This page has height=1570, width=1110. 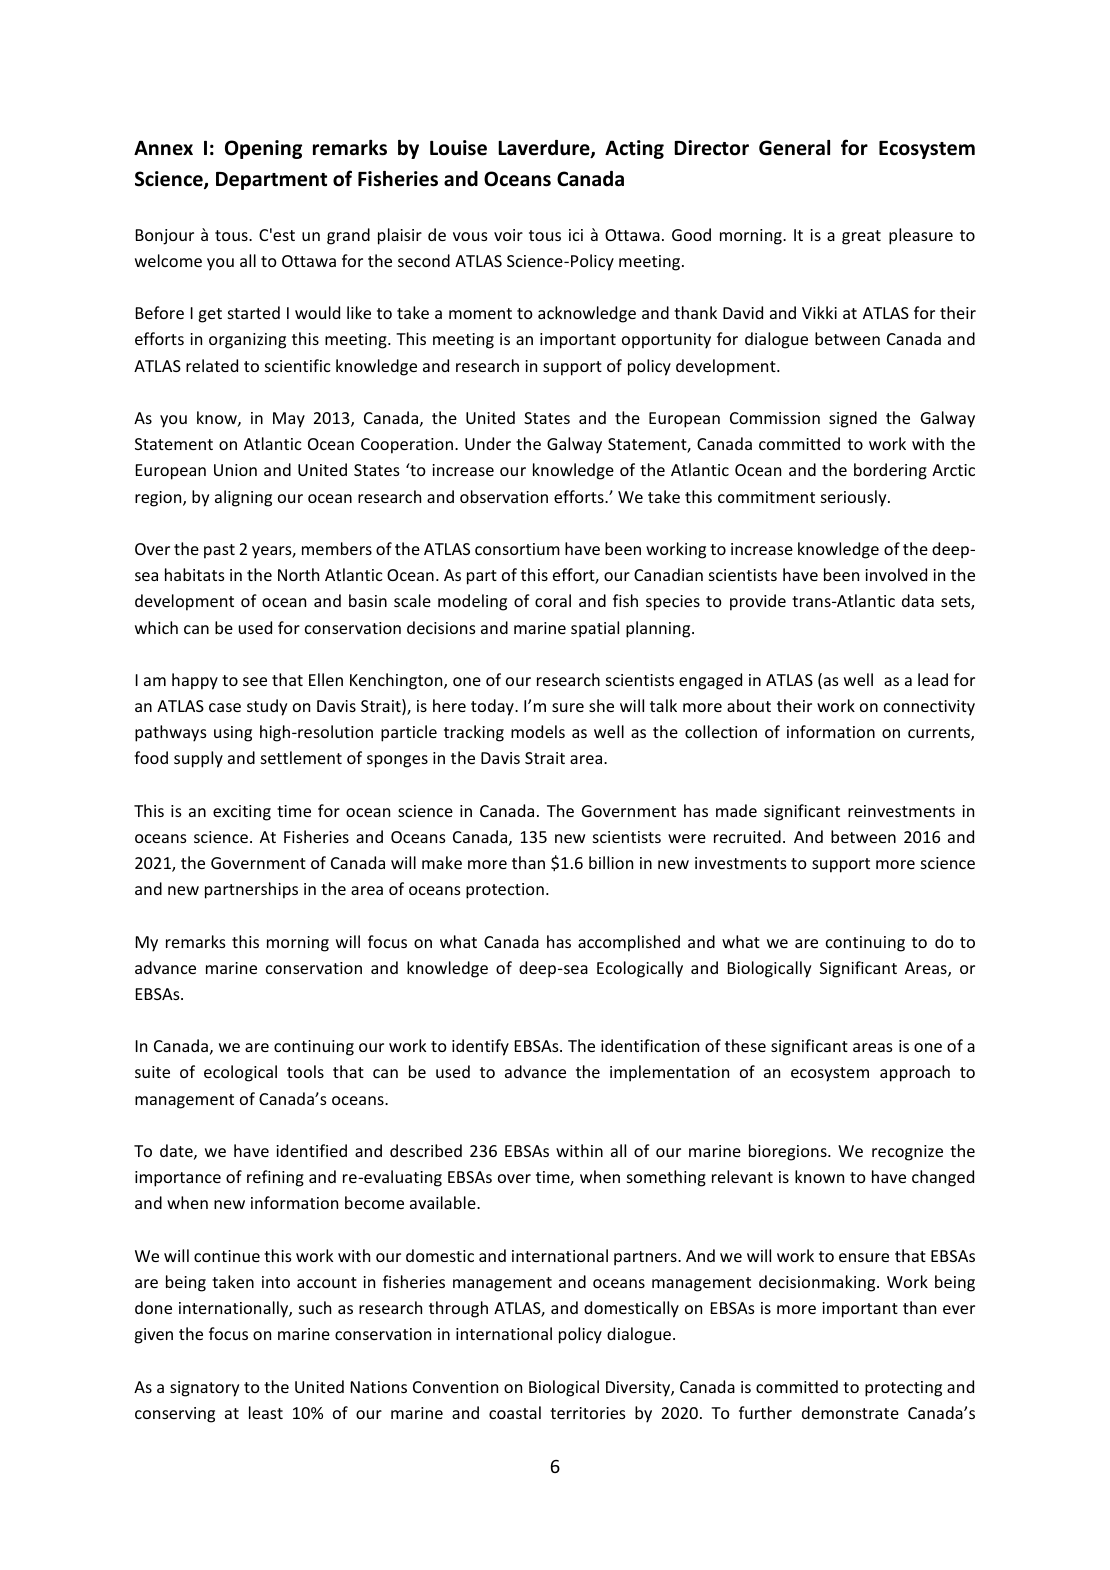 I want to click on identify, so click(x=480, y=1047).
